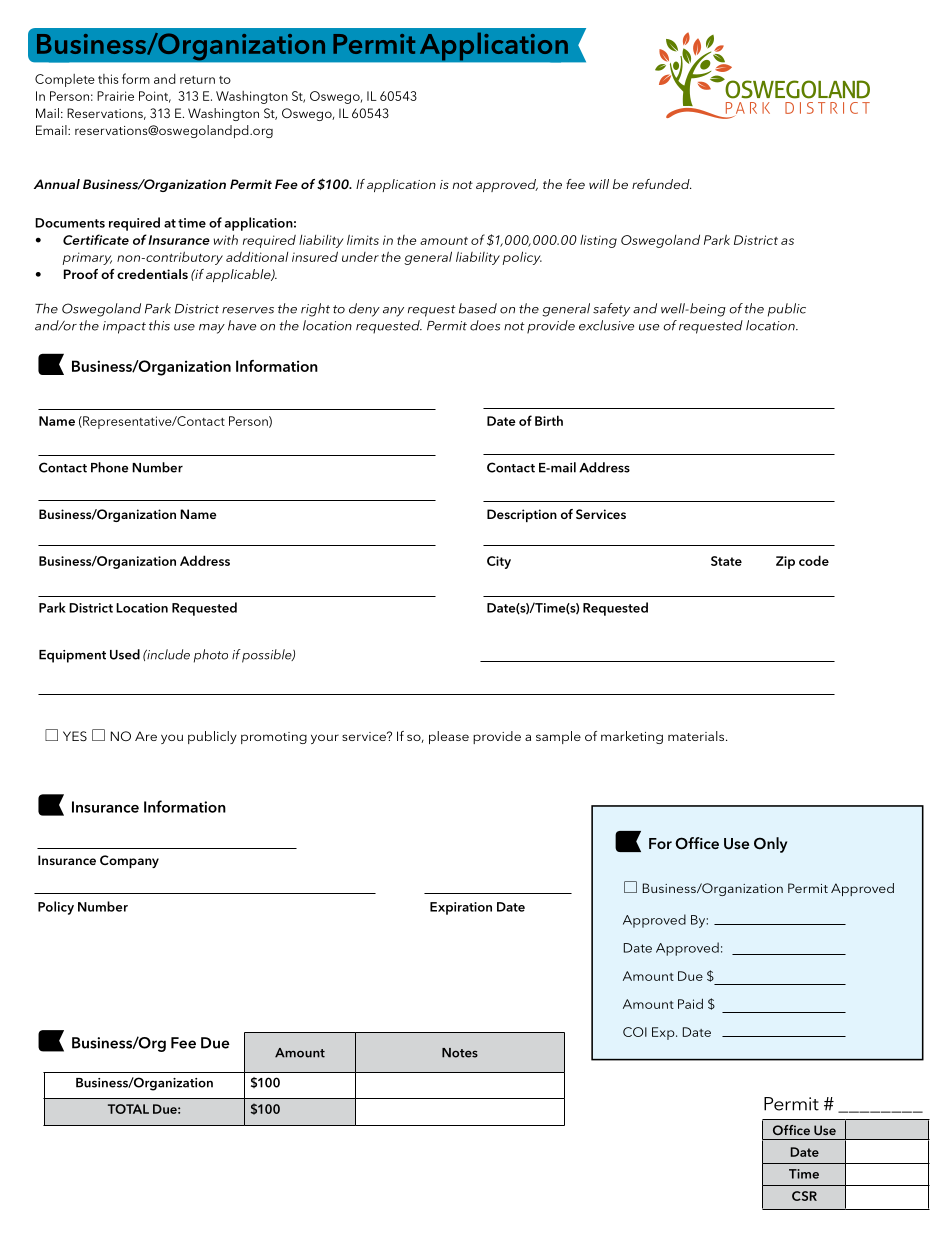 The height and width of the document is (1233, 952). What do you see at coordinates (804, 1196) in the document?
I see `CSR` at bounding box center [804, 1196].
